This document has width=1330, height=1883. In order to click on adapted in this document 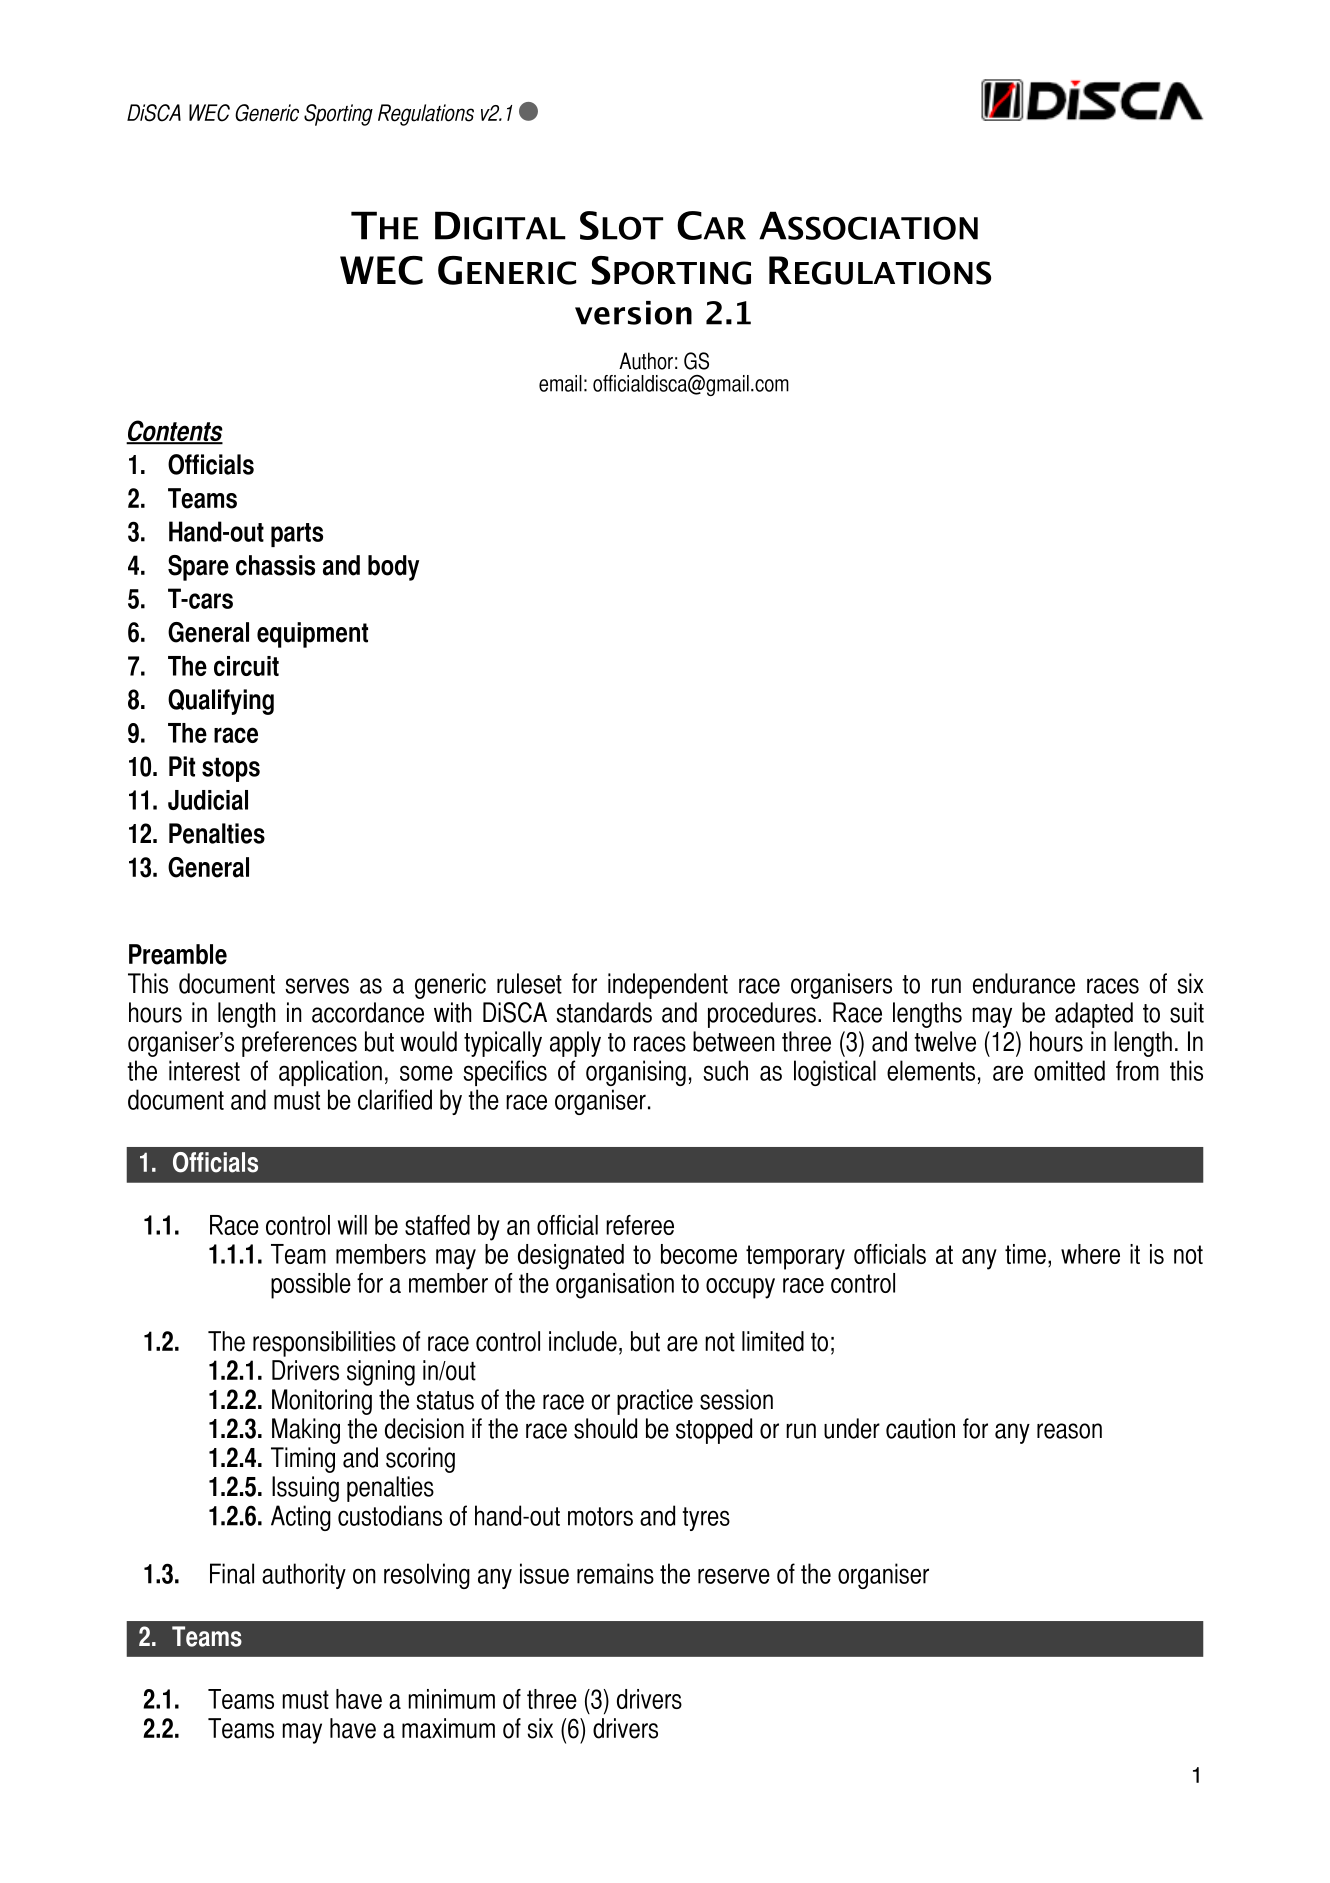, I will do `click(1094, 1015)`.
